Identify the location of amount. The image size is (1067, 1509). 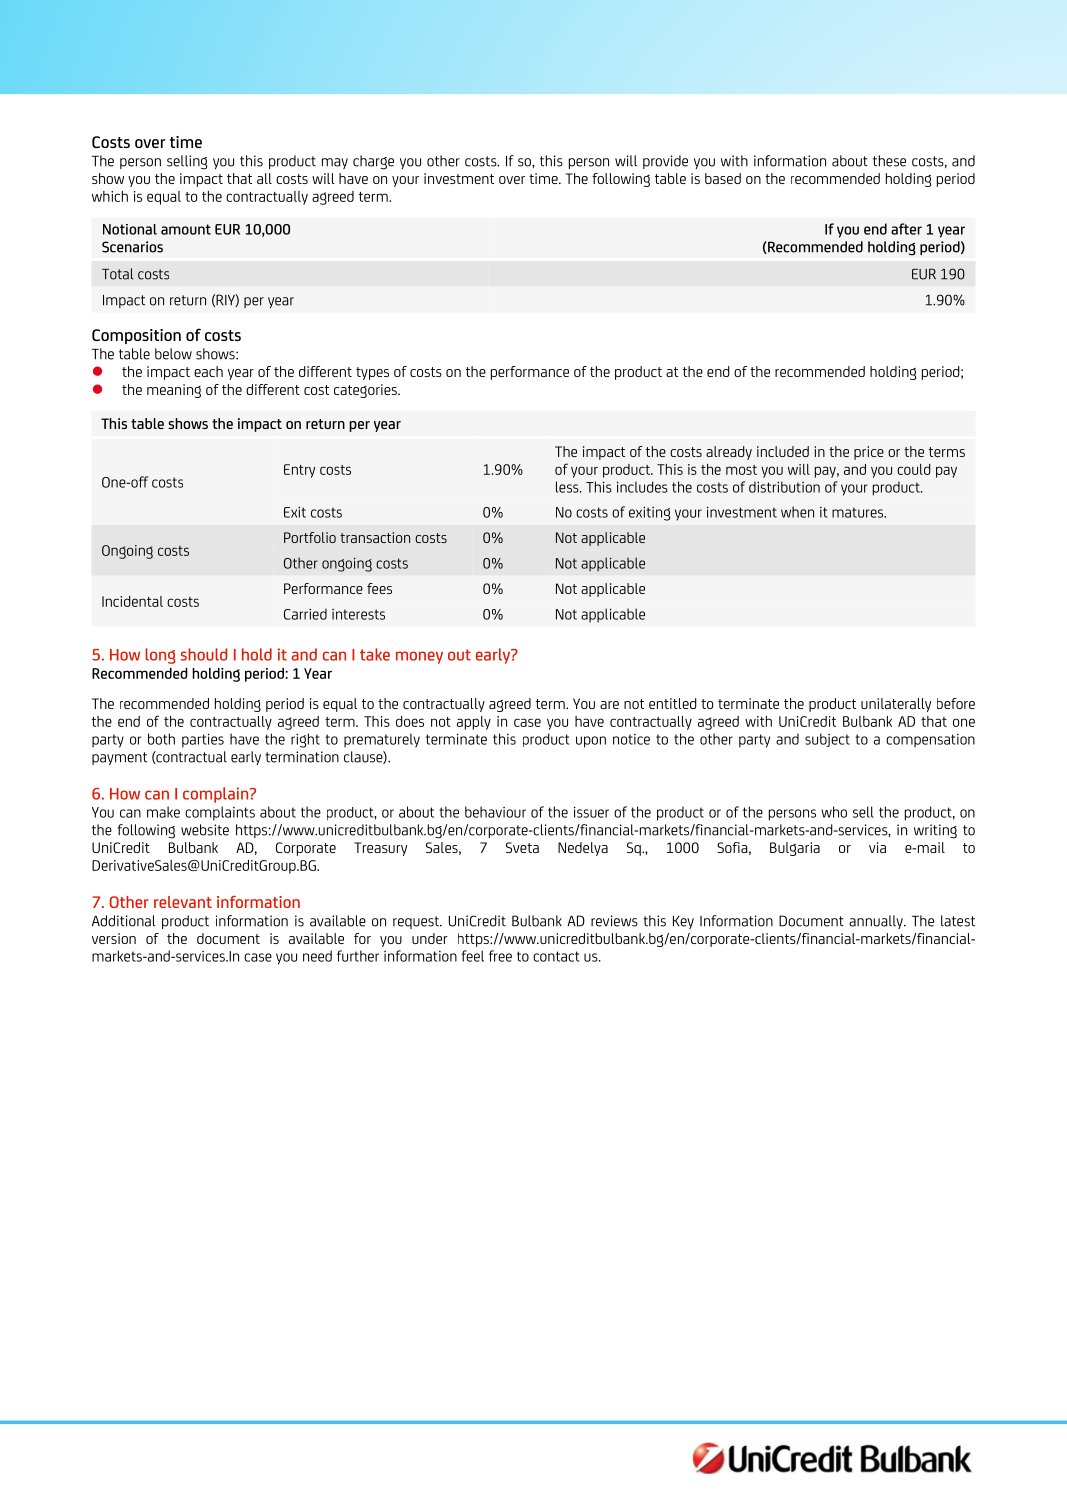
(186, 229).
